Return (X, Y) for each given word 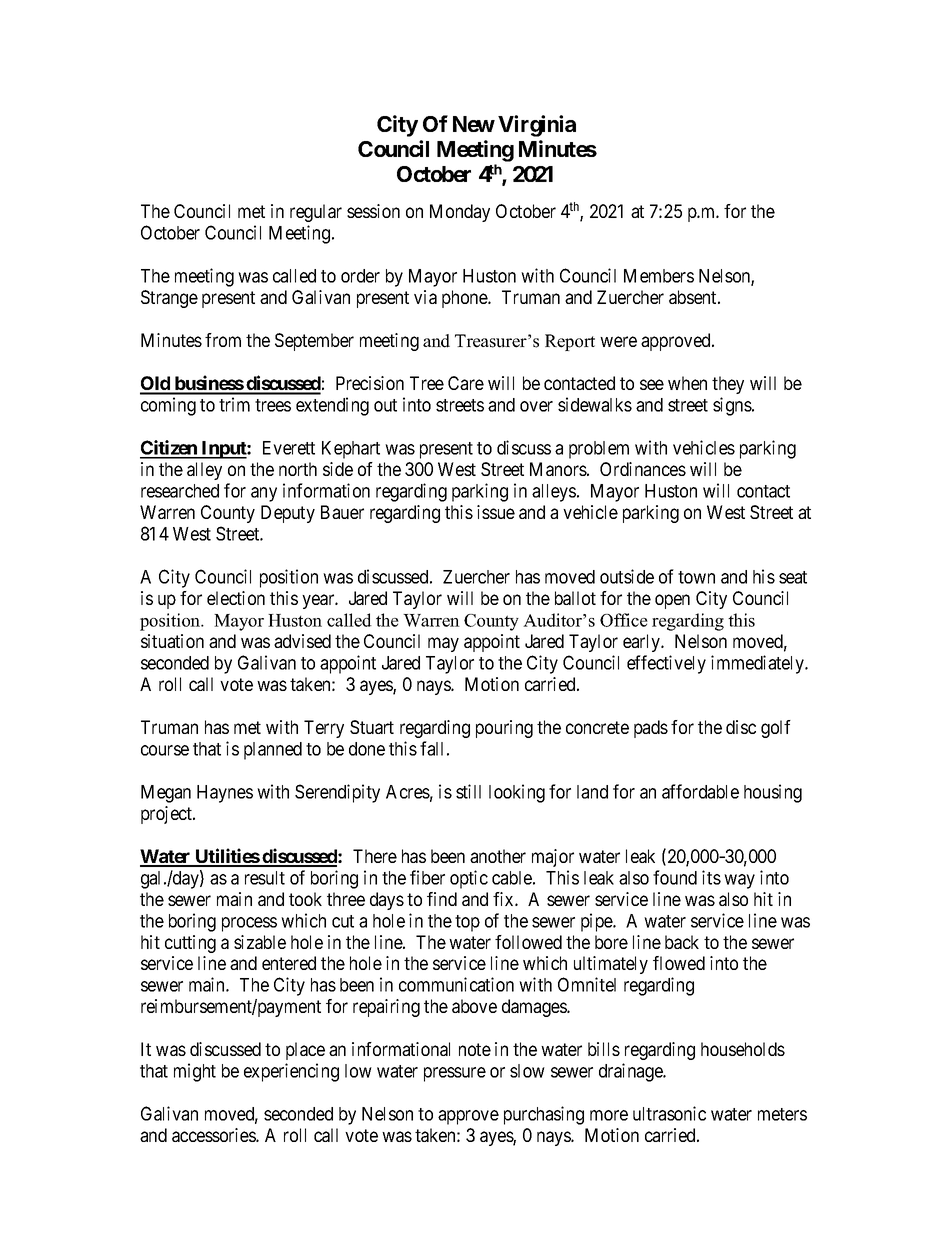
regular (316, 213)
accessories (214, 1135)
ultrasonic (669, 1113)
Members (659, 276)
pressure (455, 1074)
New (474, 124)
